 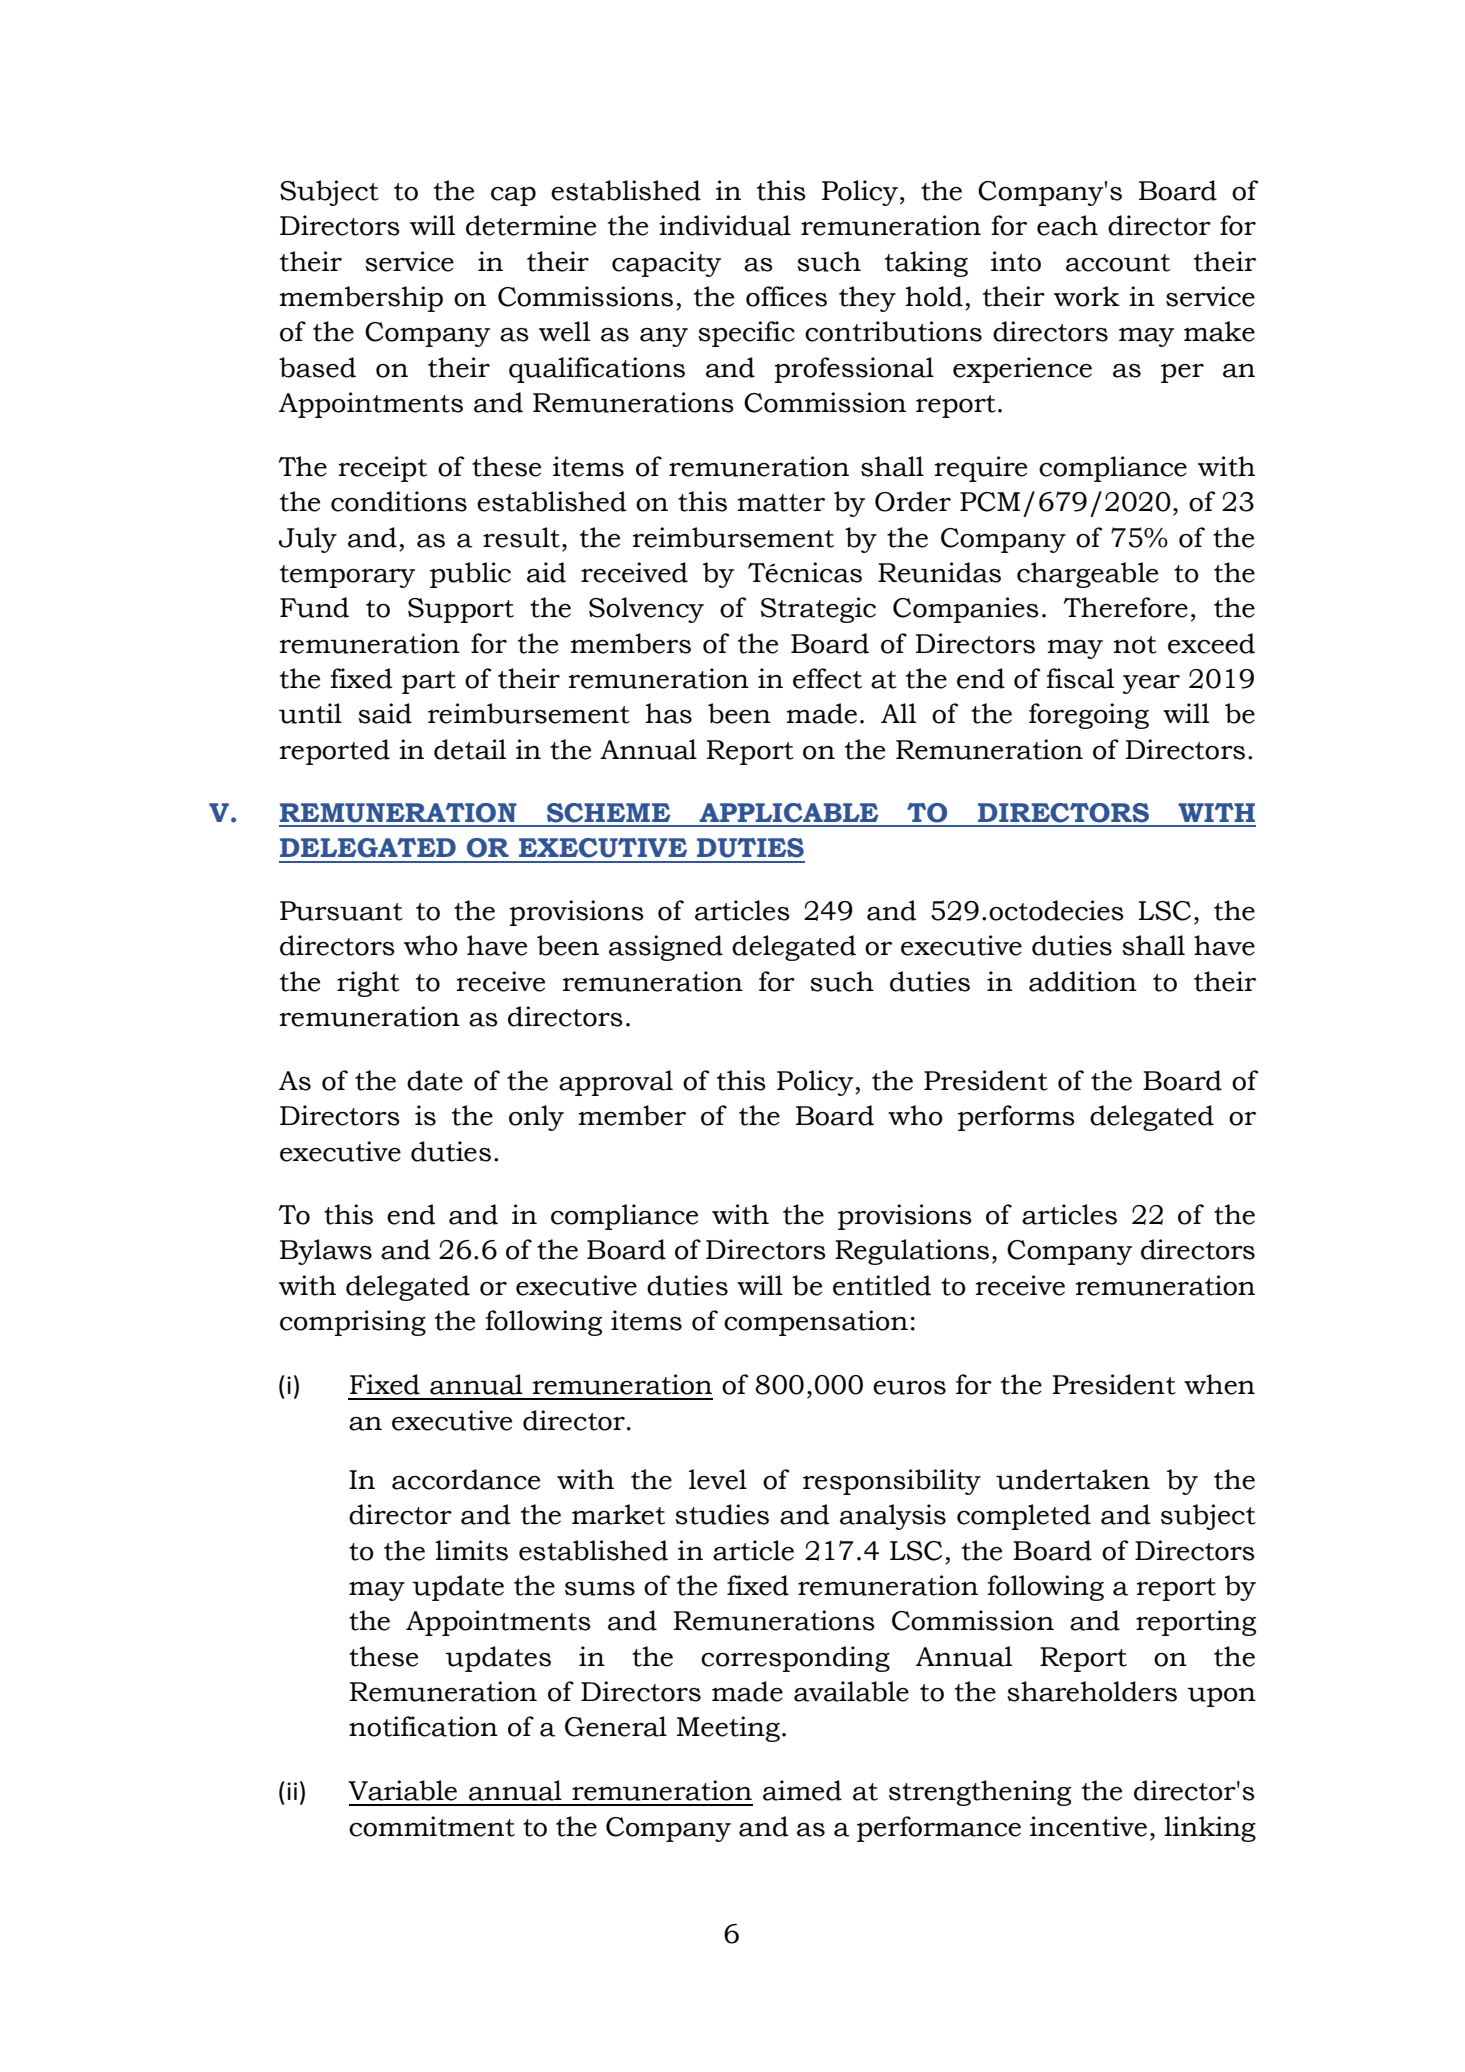 I want to click on account, so click(x=1118, y=263).
